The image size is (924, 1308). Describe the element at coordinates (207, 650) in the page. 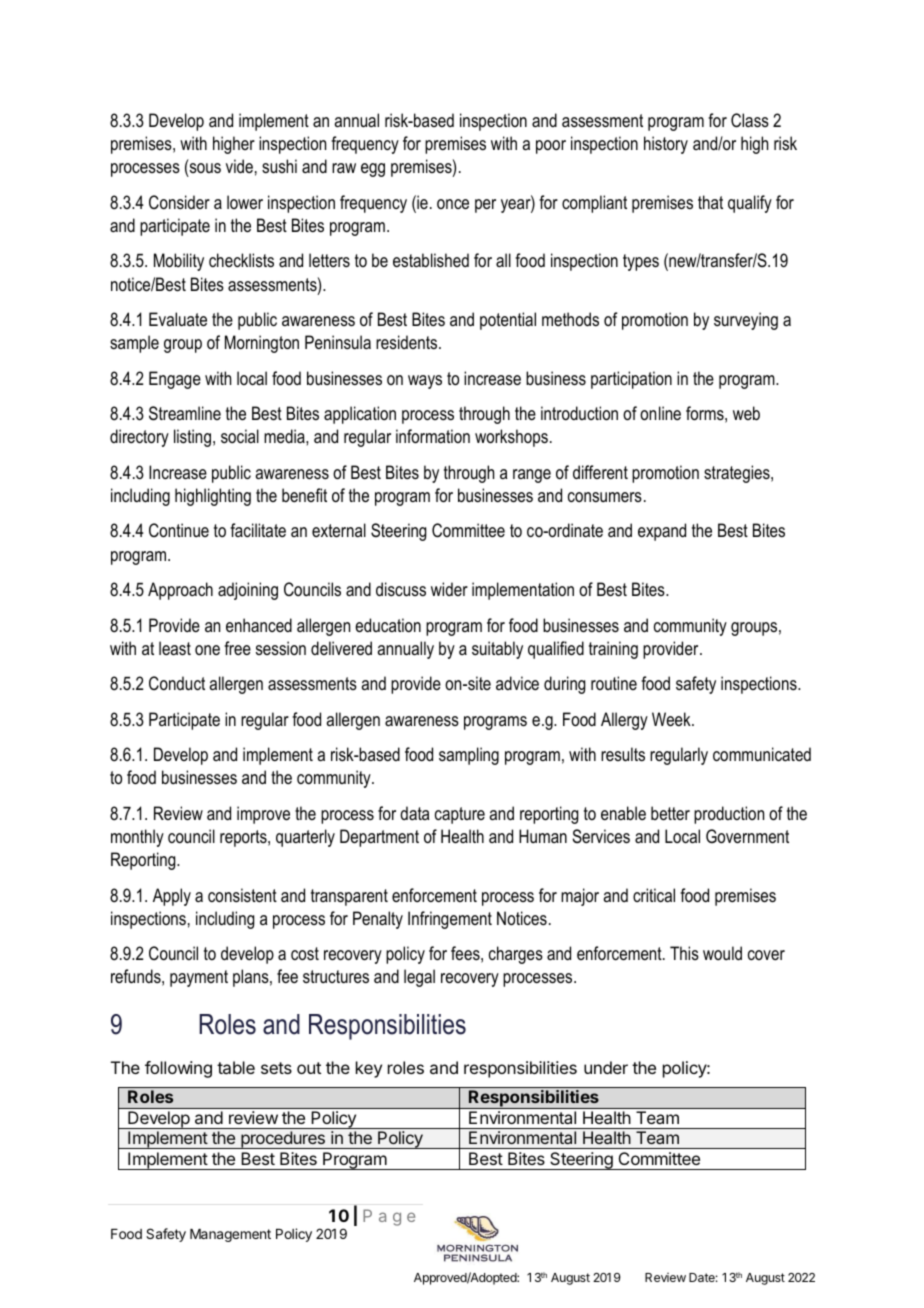

I see `one` at that location.
